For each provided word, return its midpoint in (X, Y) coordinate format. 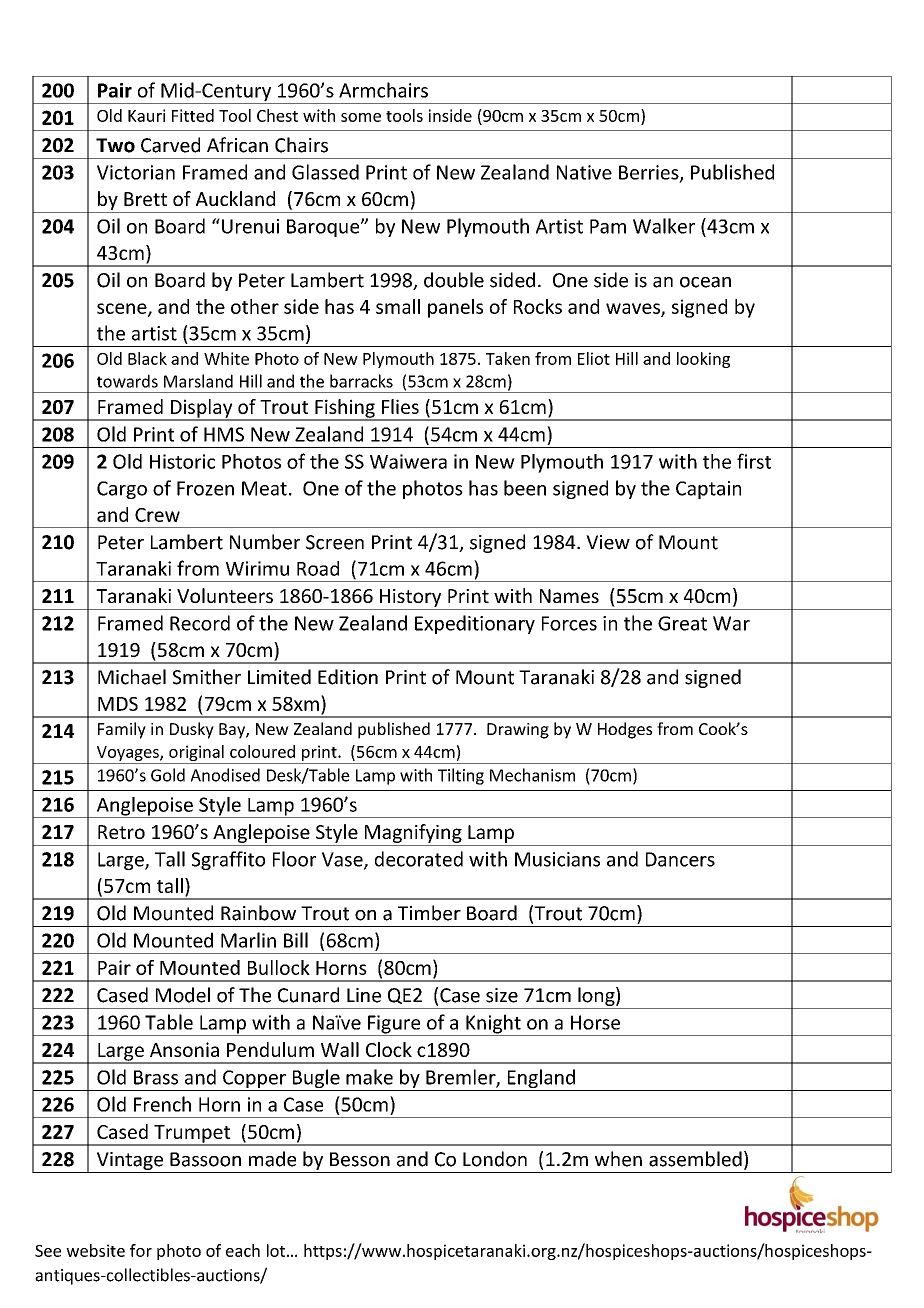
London (495, 1159)
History (410, 598)
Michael (132, 677)
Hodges (625, 730)
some (361, 117)
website (95, 1250)
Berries (650, 173)
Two (115, 145)
